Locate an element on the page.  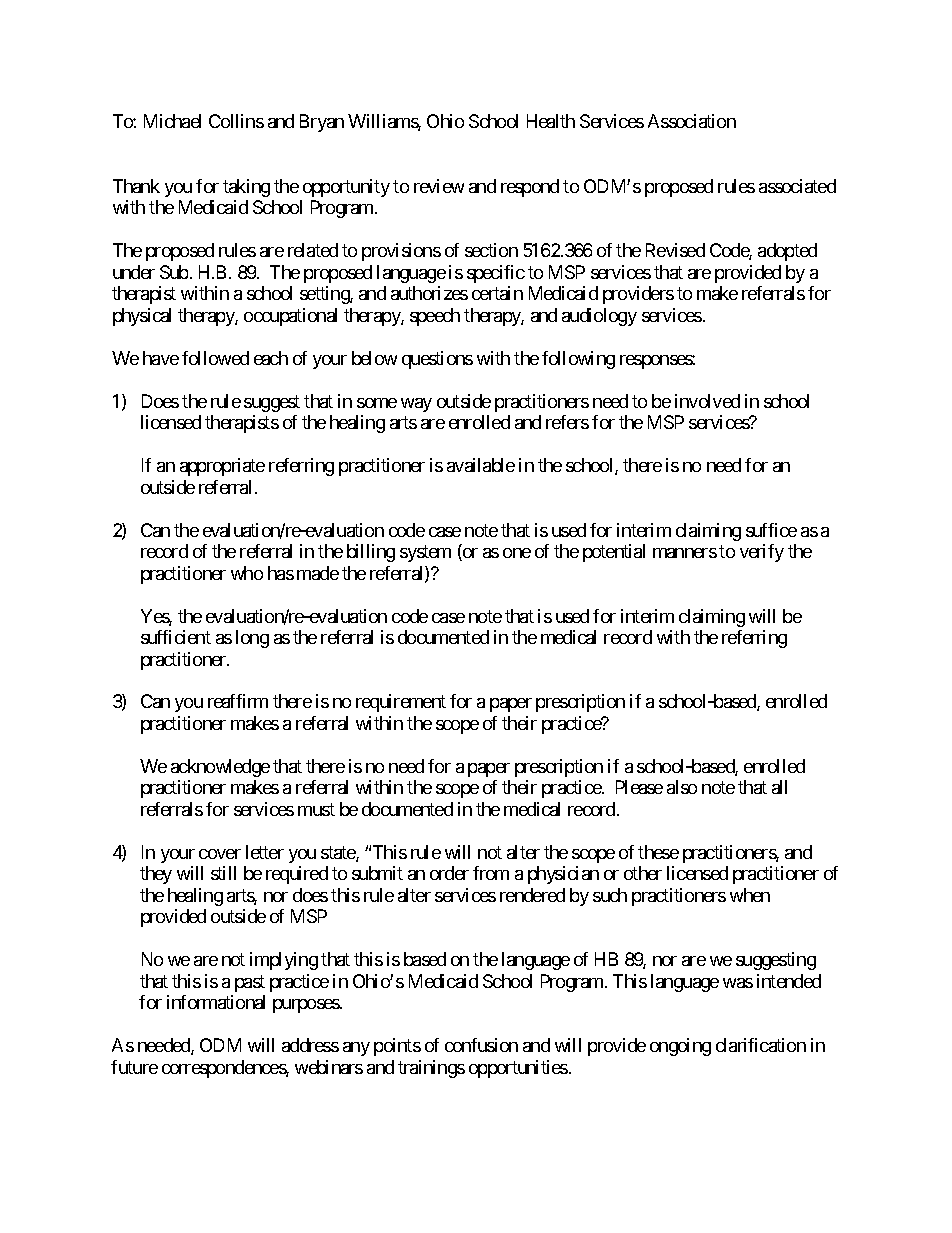
also is located at coordinates (682, 787).
